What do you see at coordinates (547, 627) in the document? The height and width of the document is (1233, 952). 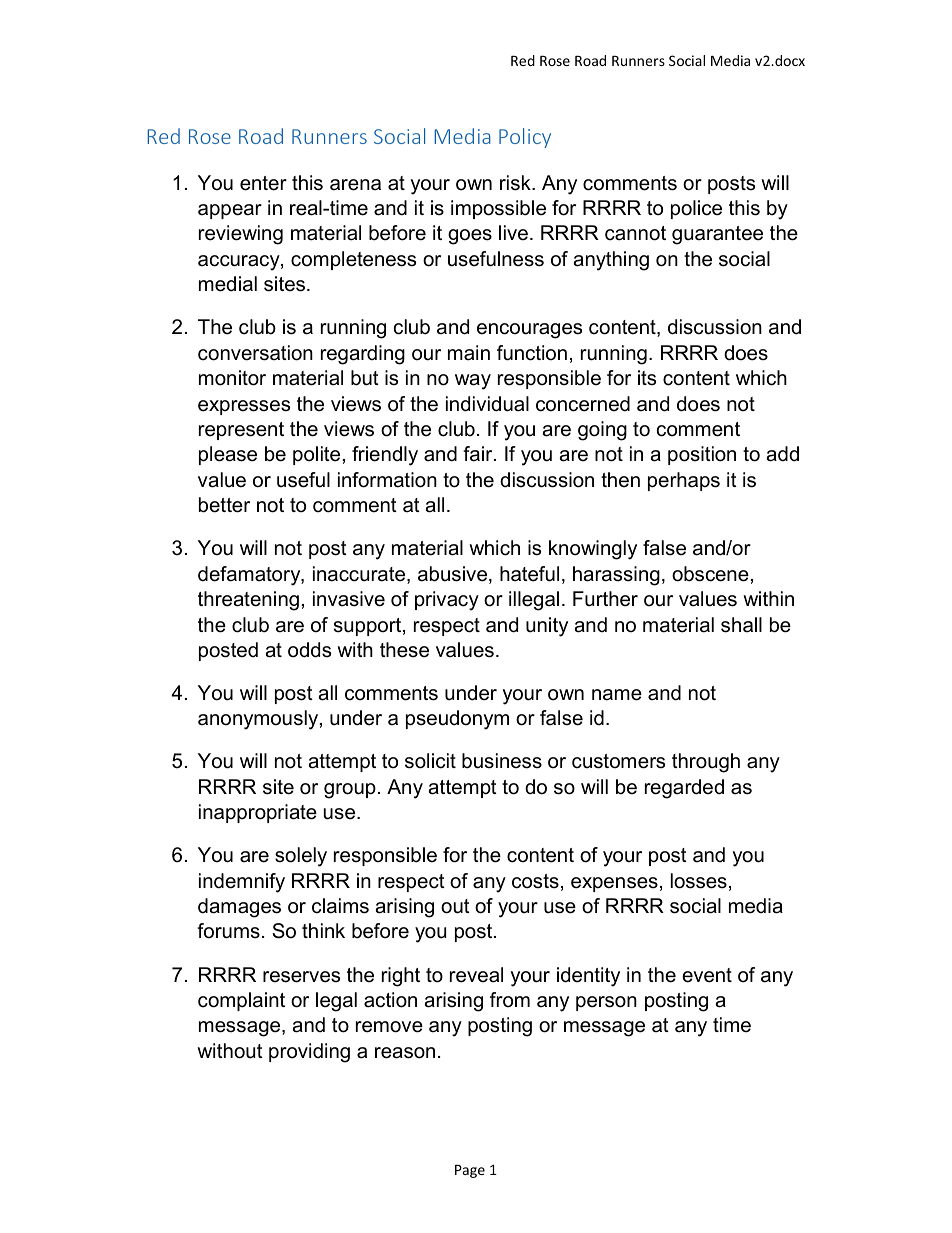 I see `unity` at bounding box center [547, 627].
